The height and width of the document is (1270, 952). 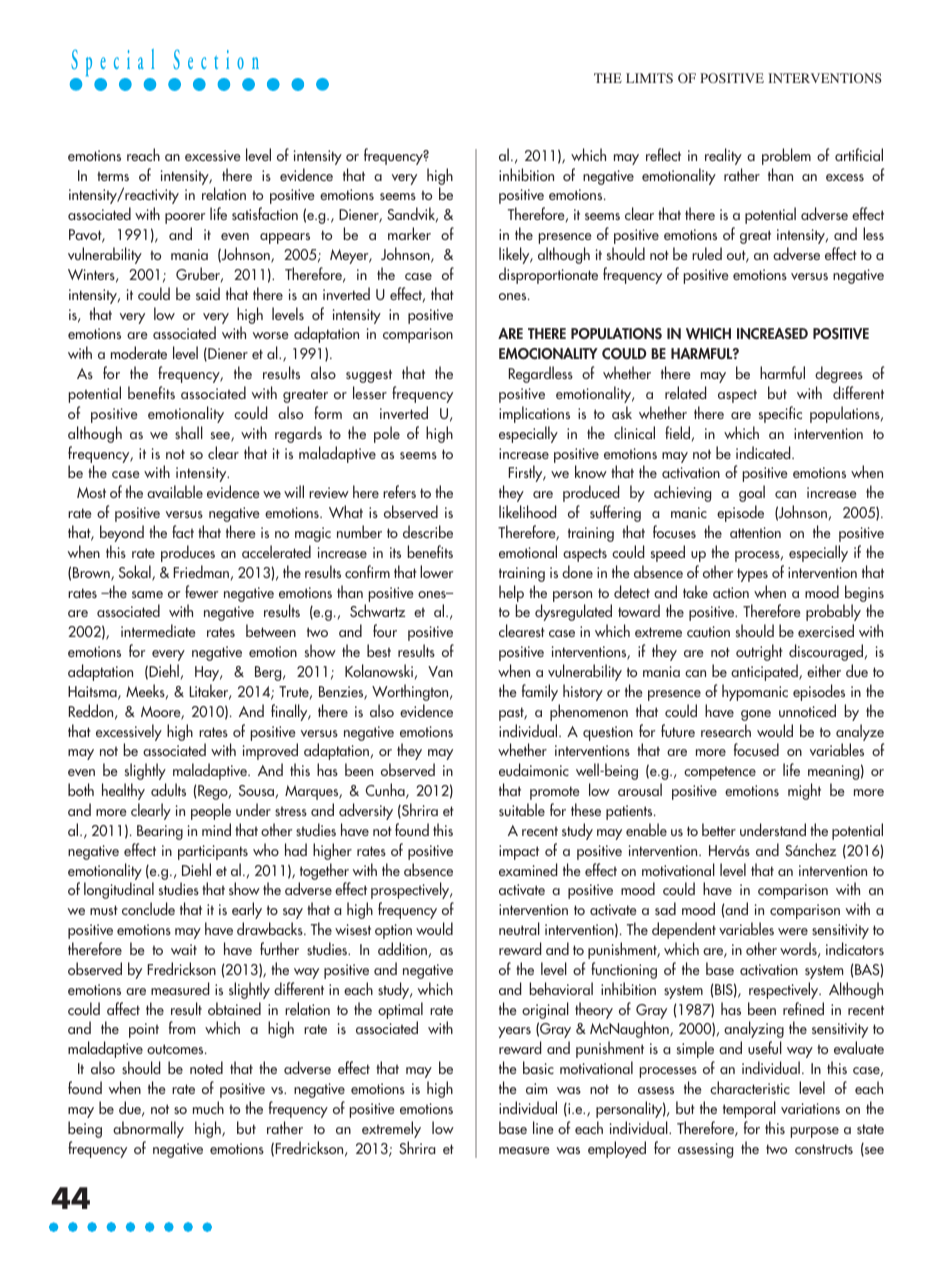 What do you see at coordinates (543, 1127) in the document?
I see `line` at bounding box center [543, 1127].
